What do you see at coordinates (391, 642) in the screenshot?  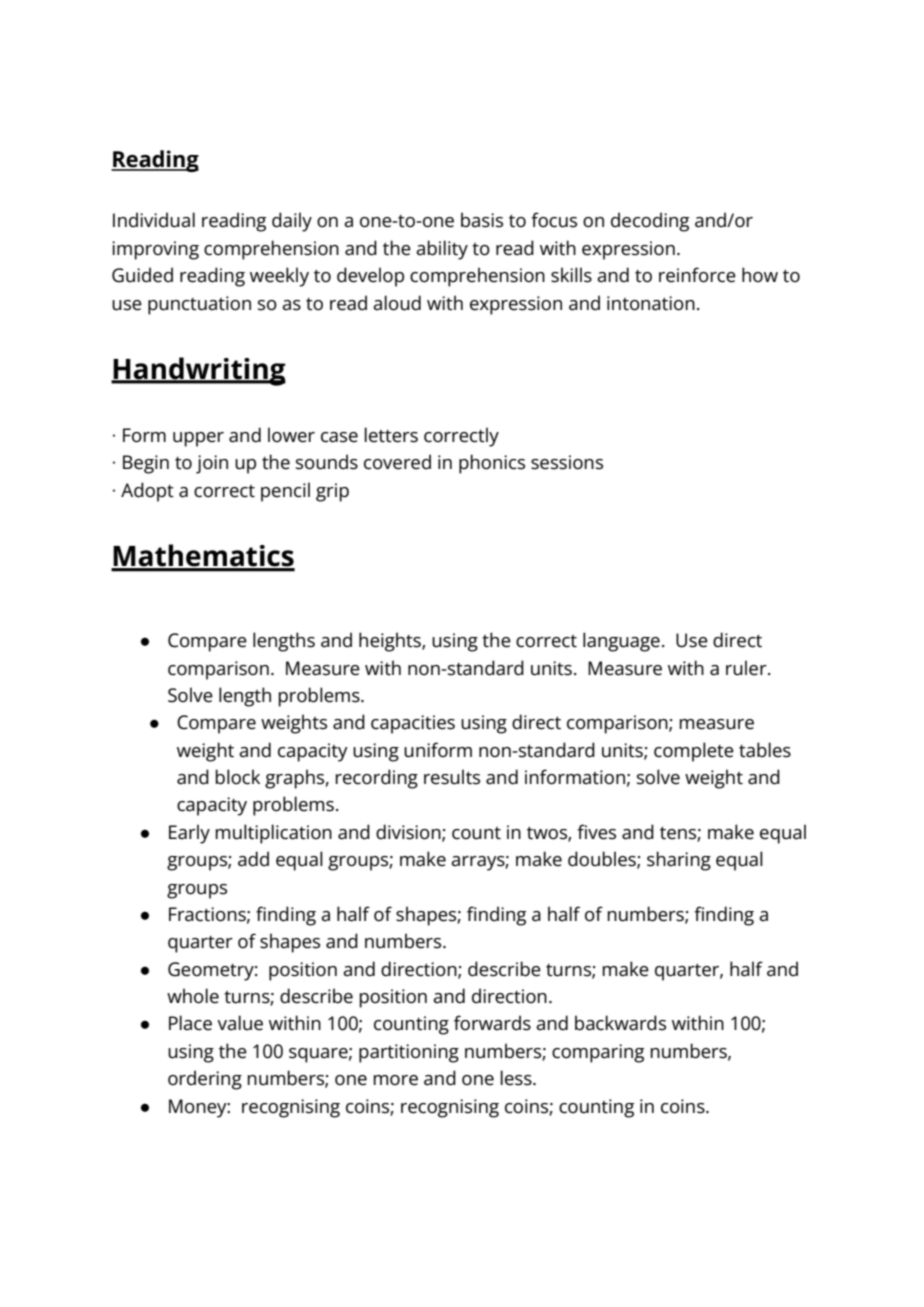 I see `heights` at bounding box center [391, 642].
